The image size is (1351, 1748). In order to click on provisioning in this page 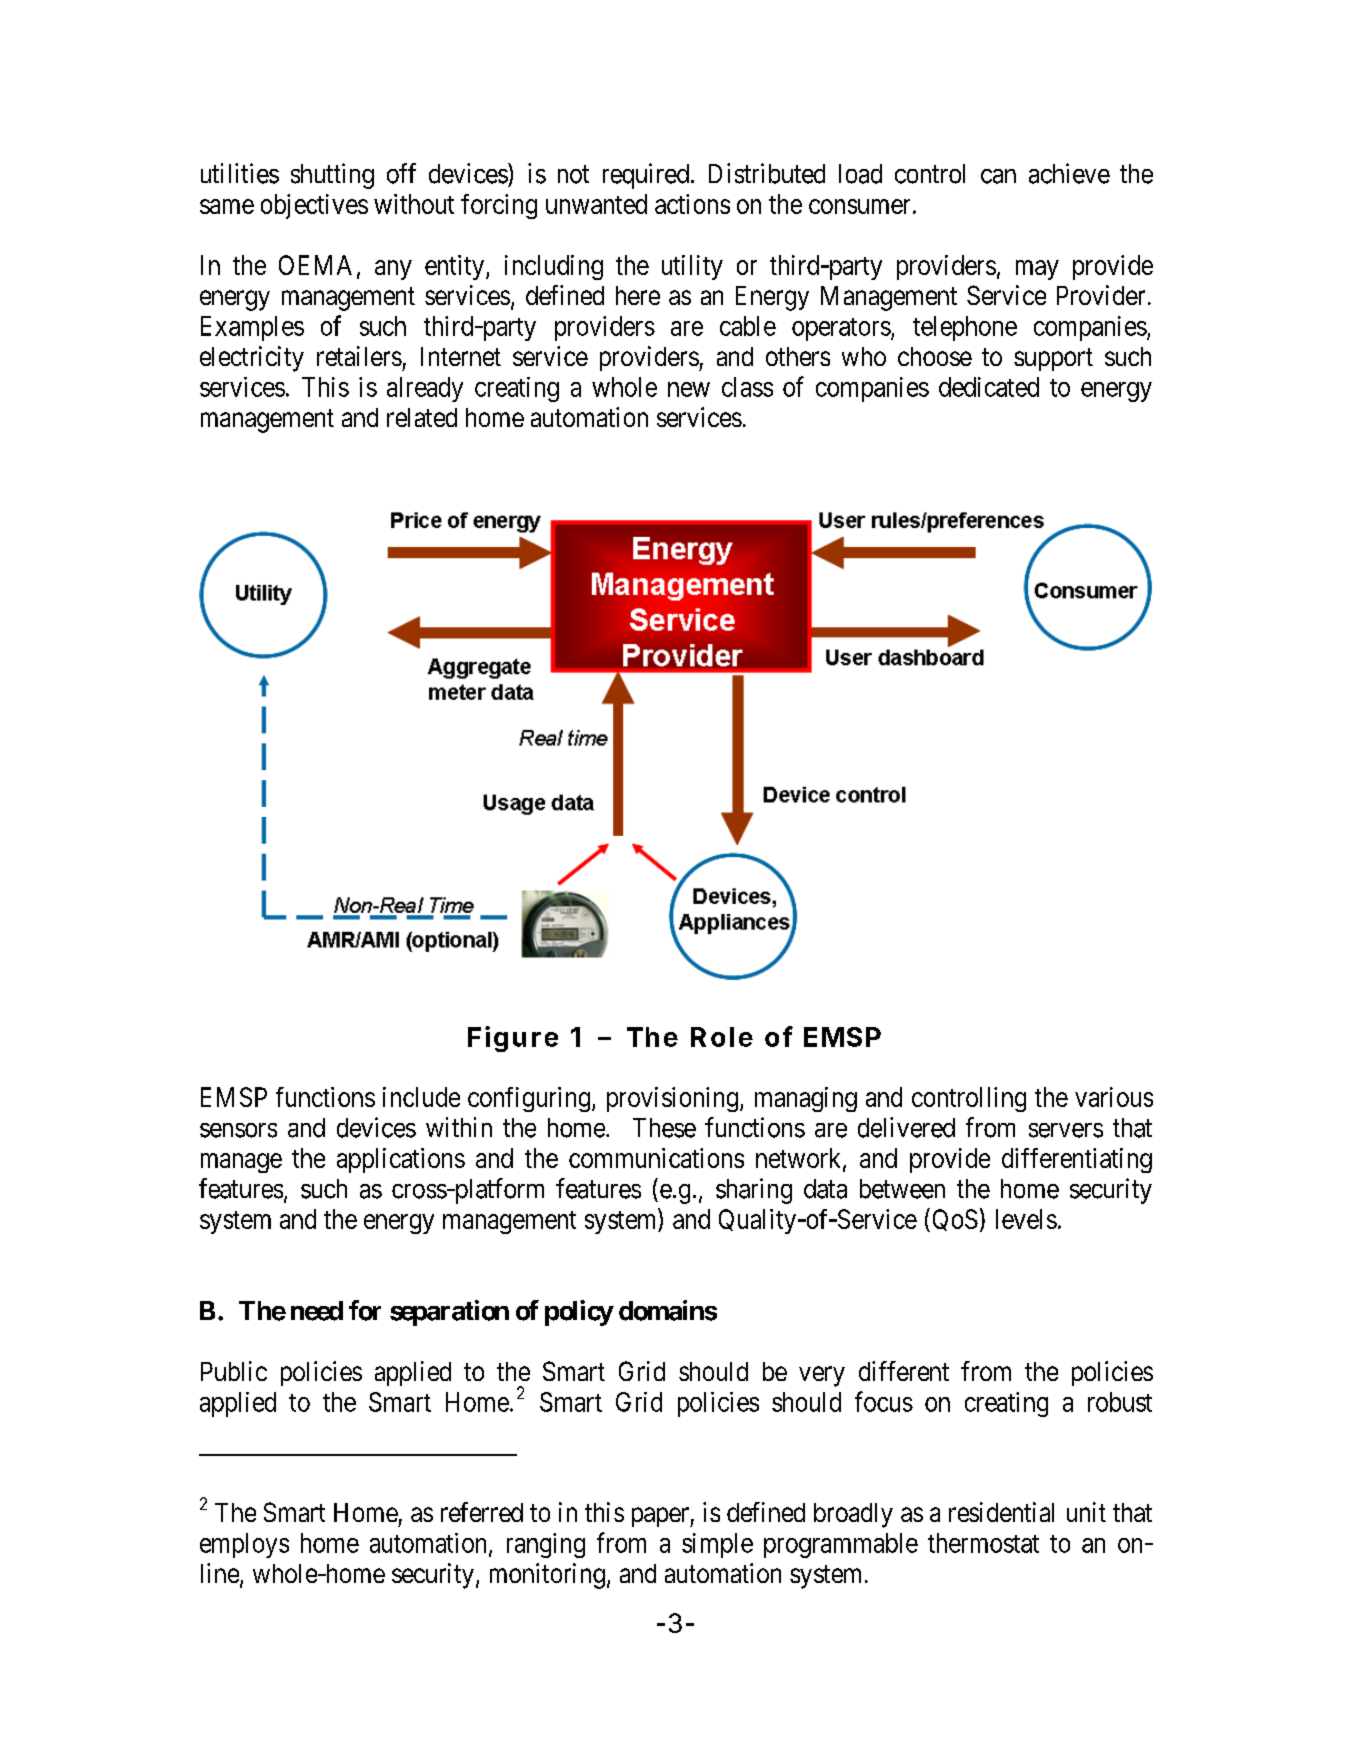, I will do `click(672, 1099)`.
